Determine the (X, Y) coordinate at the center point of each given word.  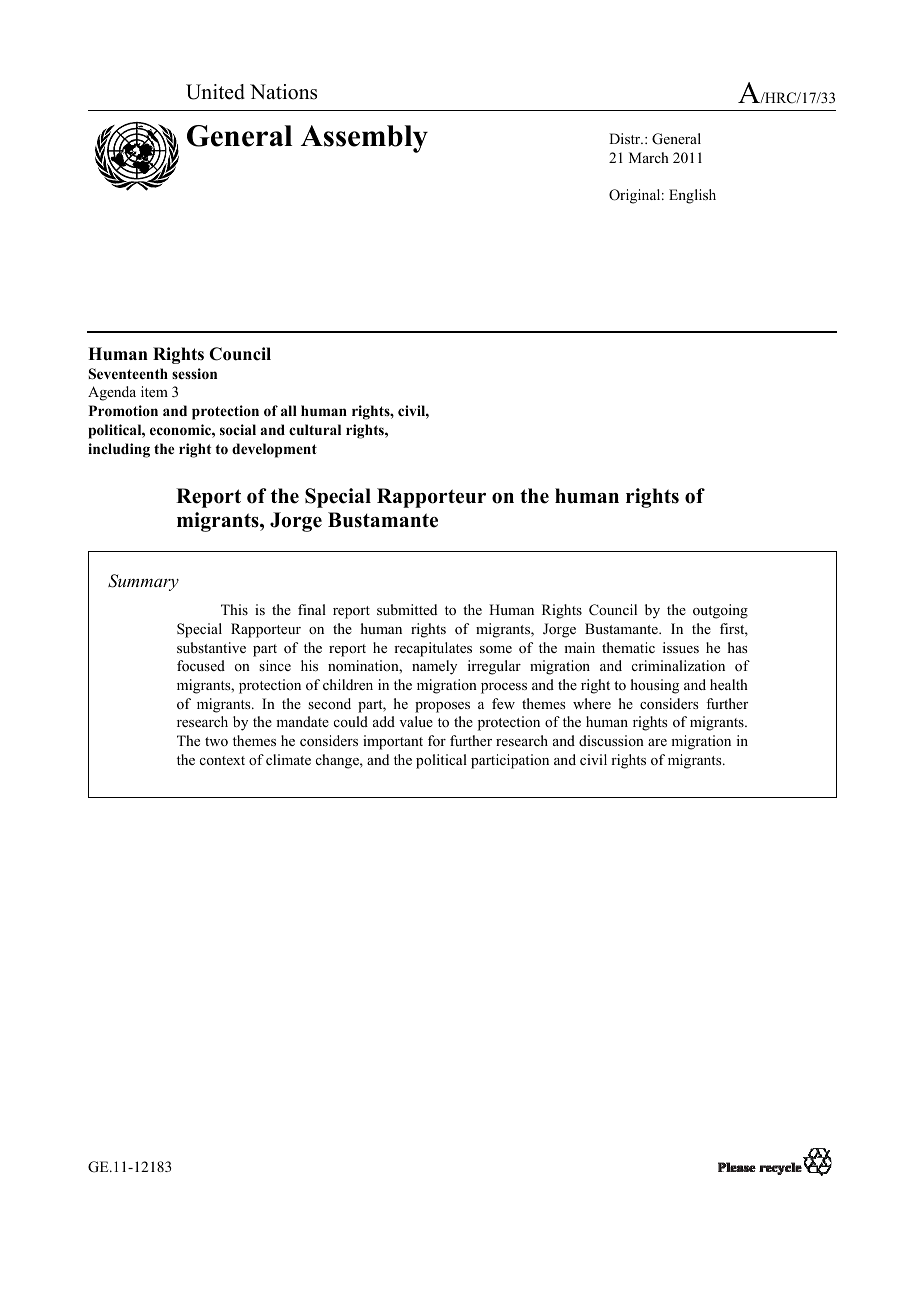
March (649, 157)
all (289, 410)
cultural (315, 429)
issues (681, 647)
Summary (143, 582)
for (437, 740)
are (657, 742)
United (215, 92)
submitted (407, 609)
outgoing (720, 611)
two (216, 741)
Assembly (364, 139)
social (238, 429)
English (692, 196)
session (194, 374)
